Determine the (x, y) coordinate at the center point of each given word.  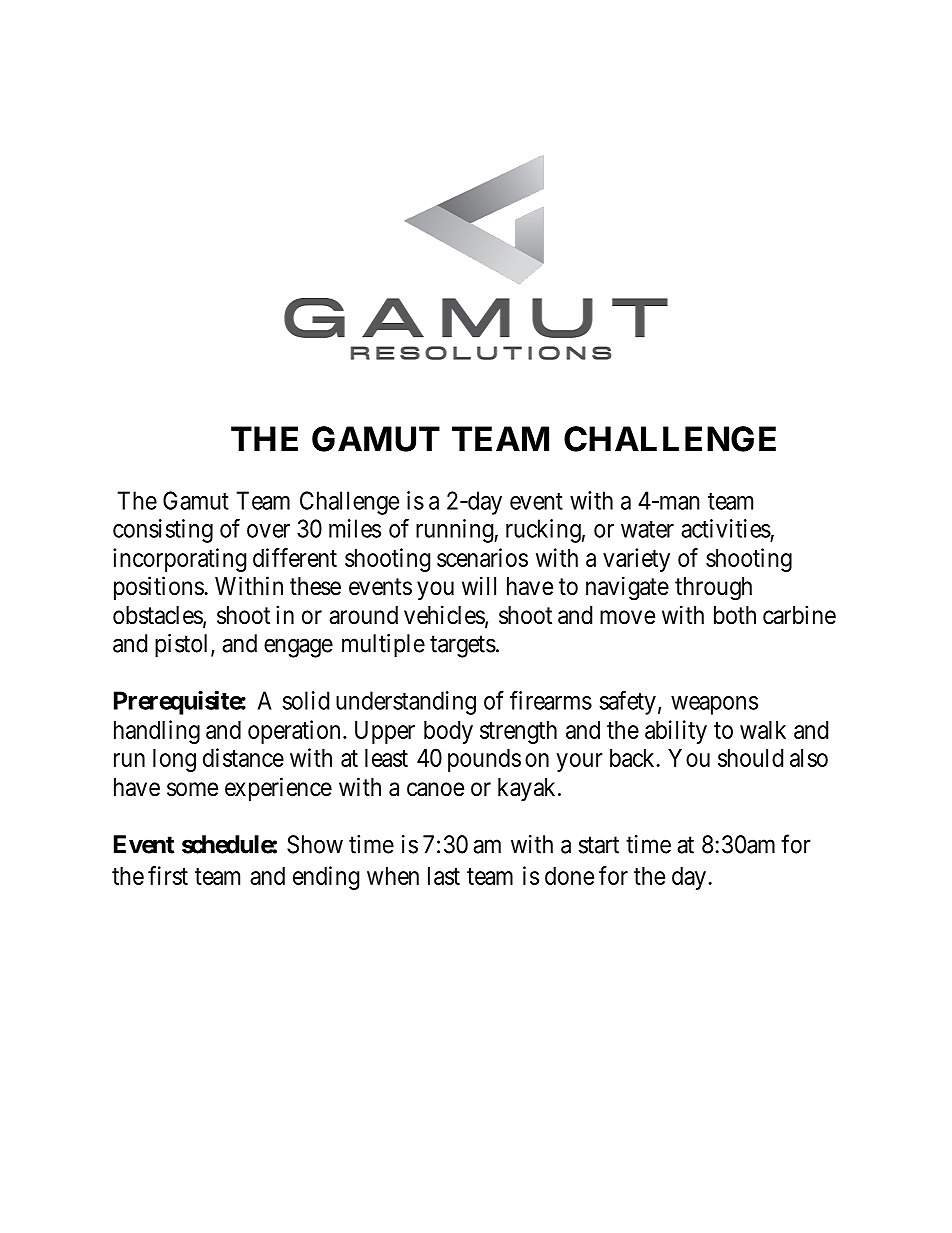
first (168, 875)
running (455, 531)
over (268, 531)
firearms (551, 700)
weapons (714, 705)
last (444, 876)
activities (726, 528)
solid (306, 700)
